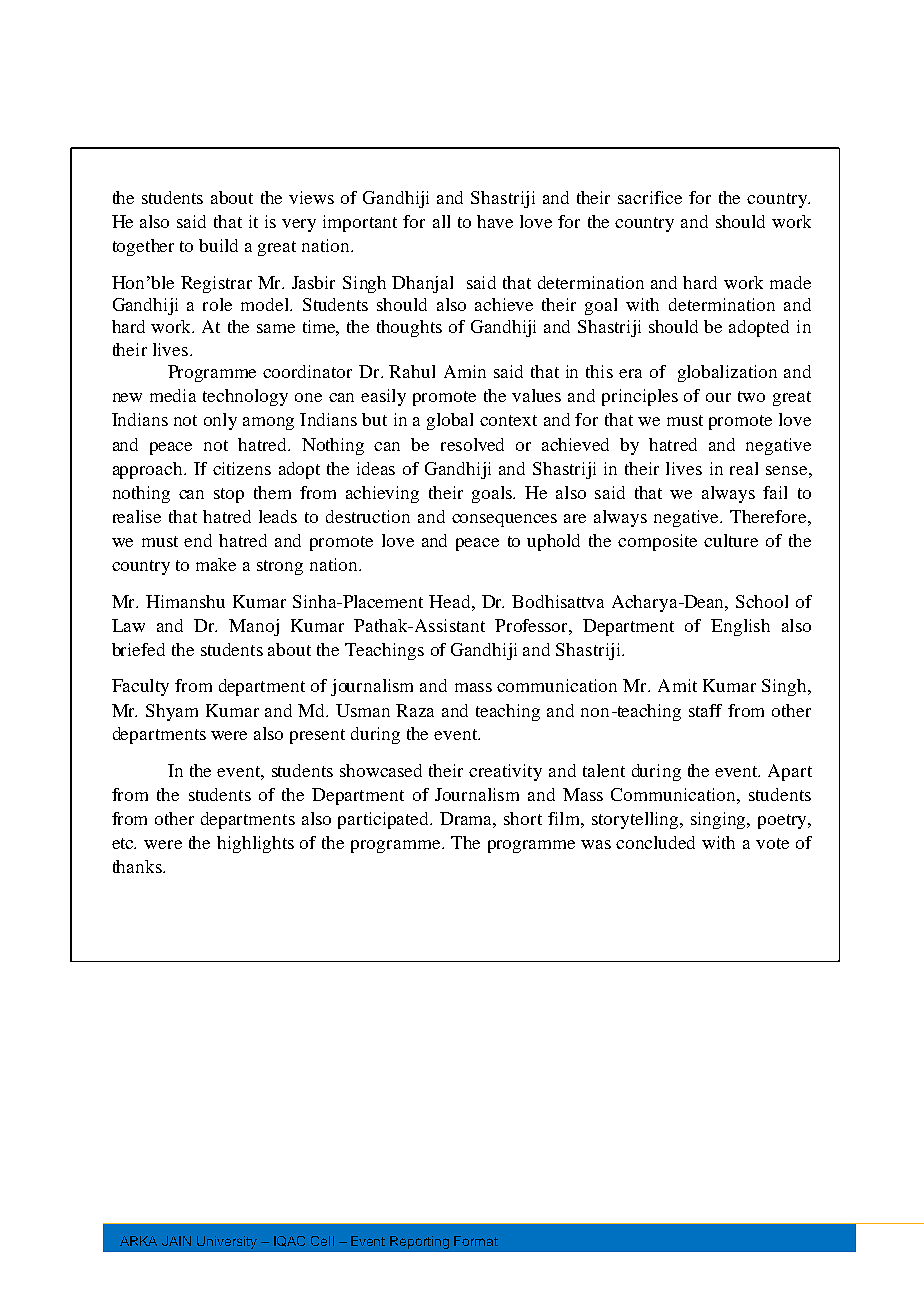 The width and height of the screenshot is (924, 1308). I want to click on only, so click(220, 421).
